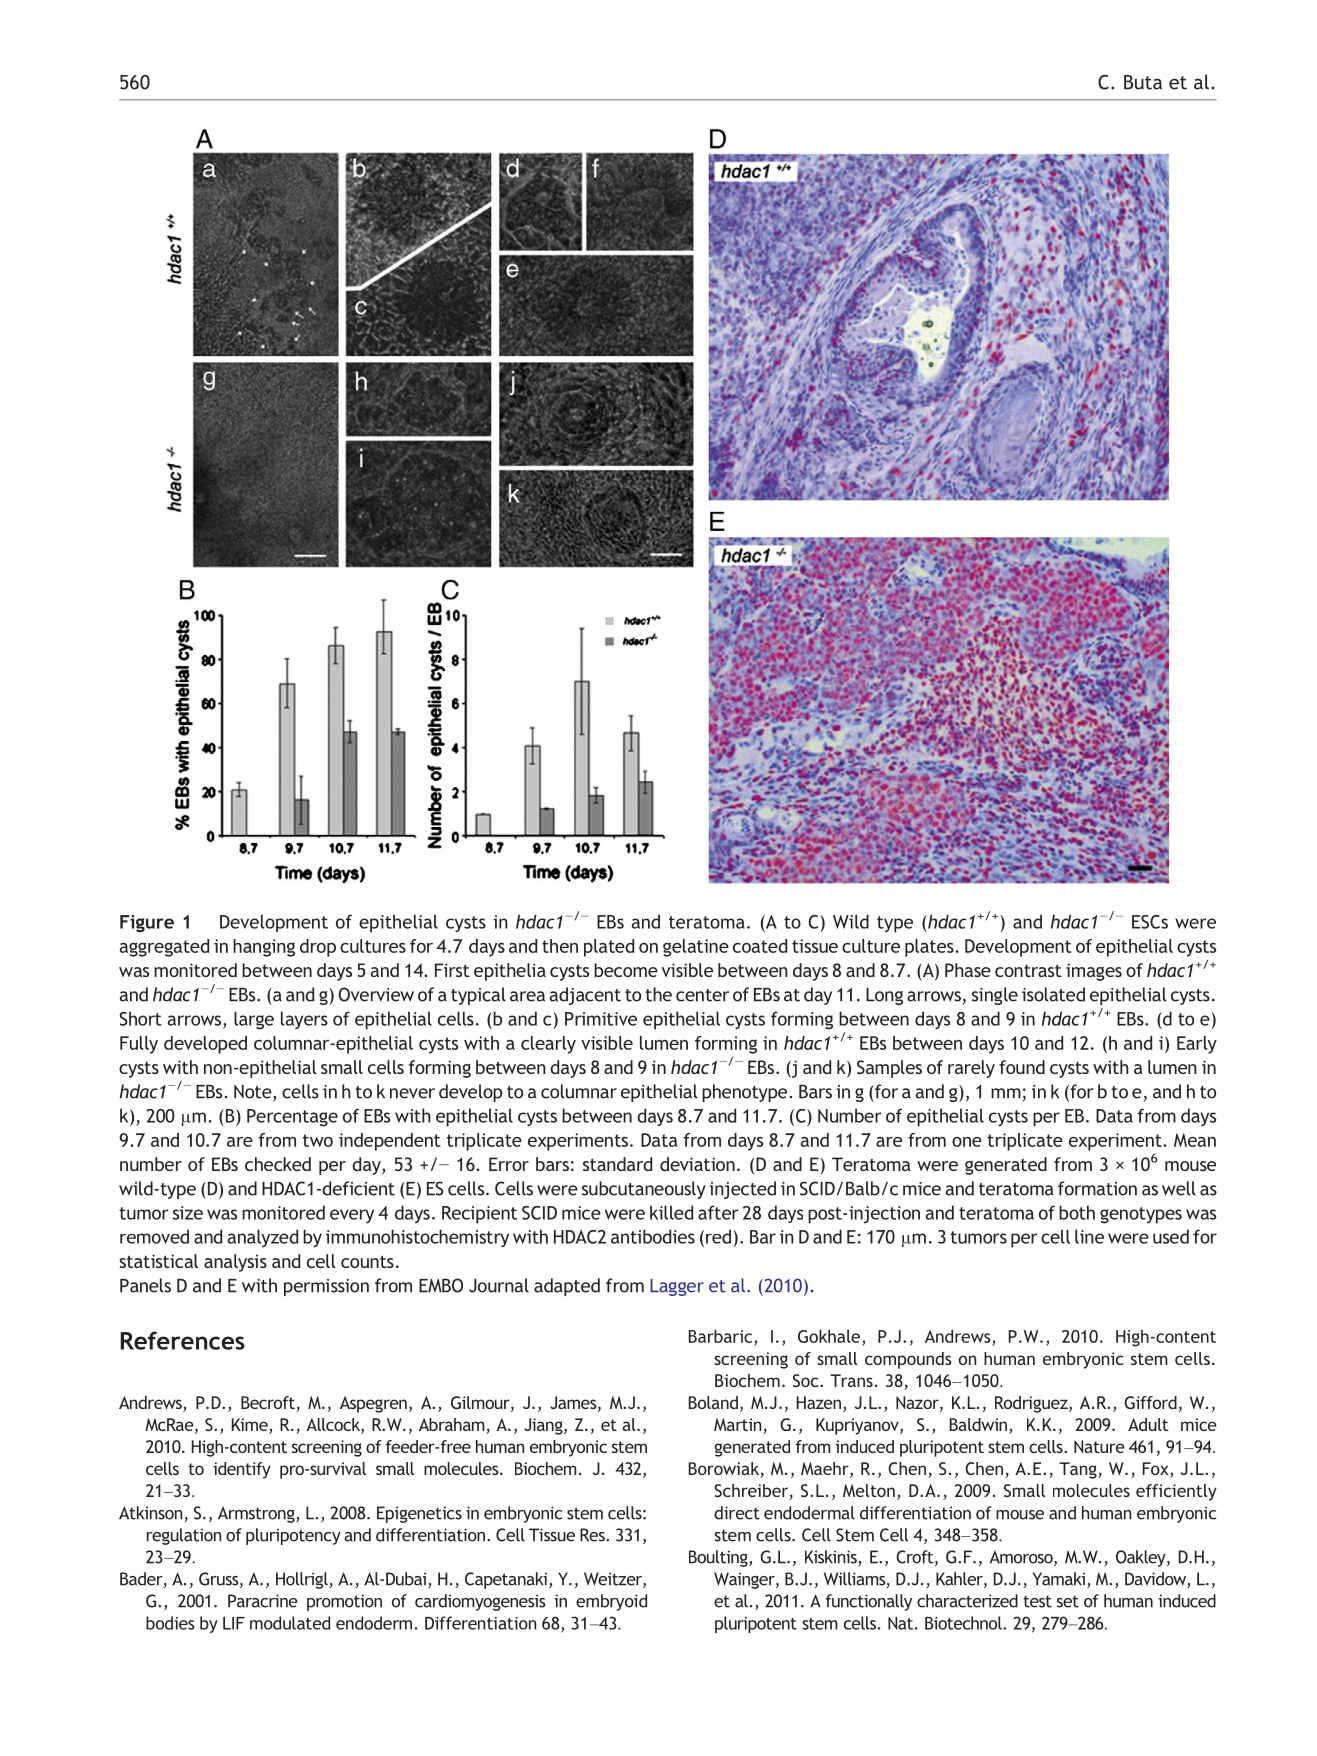  What do you see at coordinates (760, 946) in the document?
I see `coated` at bounding box center [760, 946].
